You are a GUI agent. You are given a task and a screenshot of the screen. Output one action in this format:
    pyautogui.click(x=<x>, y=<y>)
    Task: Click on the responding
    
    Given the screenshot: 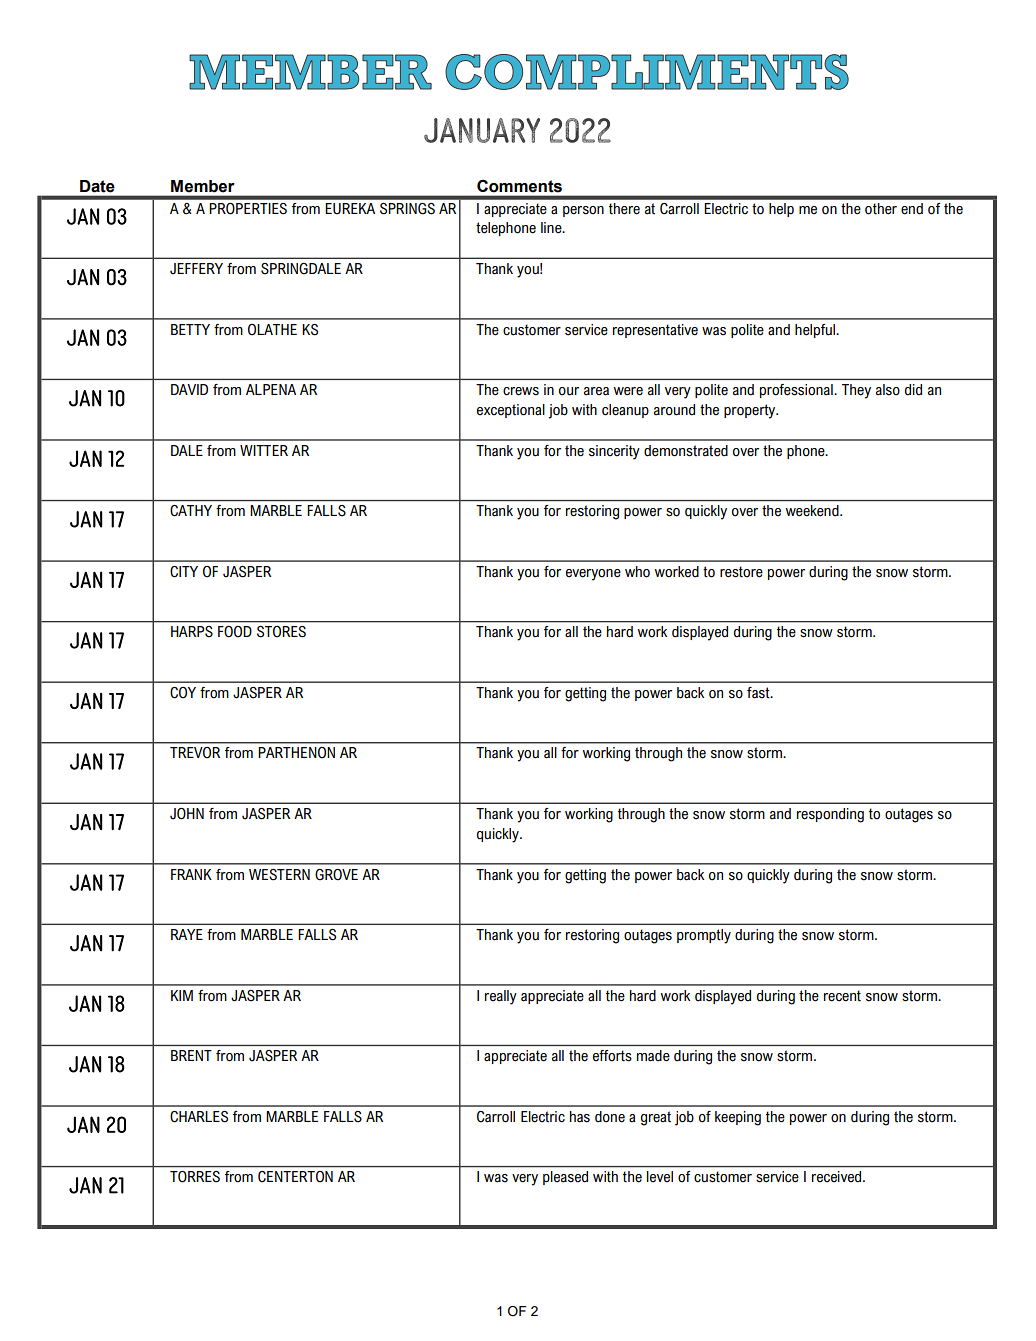 What is the action you would take?
    pyautogui.click(x=830, y=815)
